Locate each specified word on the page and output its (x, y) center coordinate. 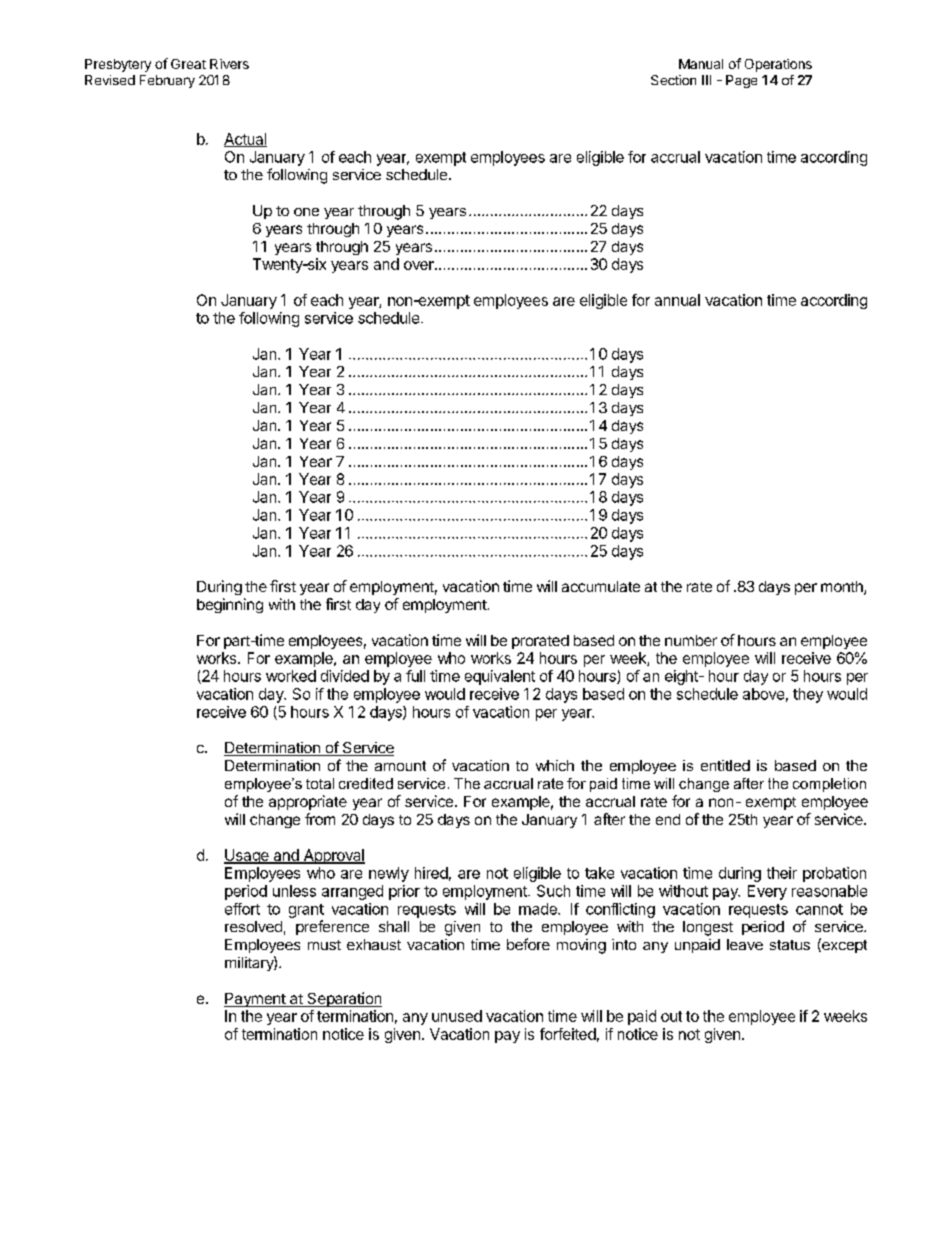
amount (400, 766)
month (843, 588)
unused (457, 1016)
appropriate (308, 802)
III (706, 80)
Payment (255, 1000)
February (167, 81)
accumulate (601, 586)
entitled (725, 765)
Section (673, 80)
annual (677, 300)
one (306, 212)
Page (741, 81)
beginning (230, 605)
